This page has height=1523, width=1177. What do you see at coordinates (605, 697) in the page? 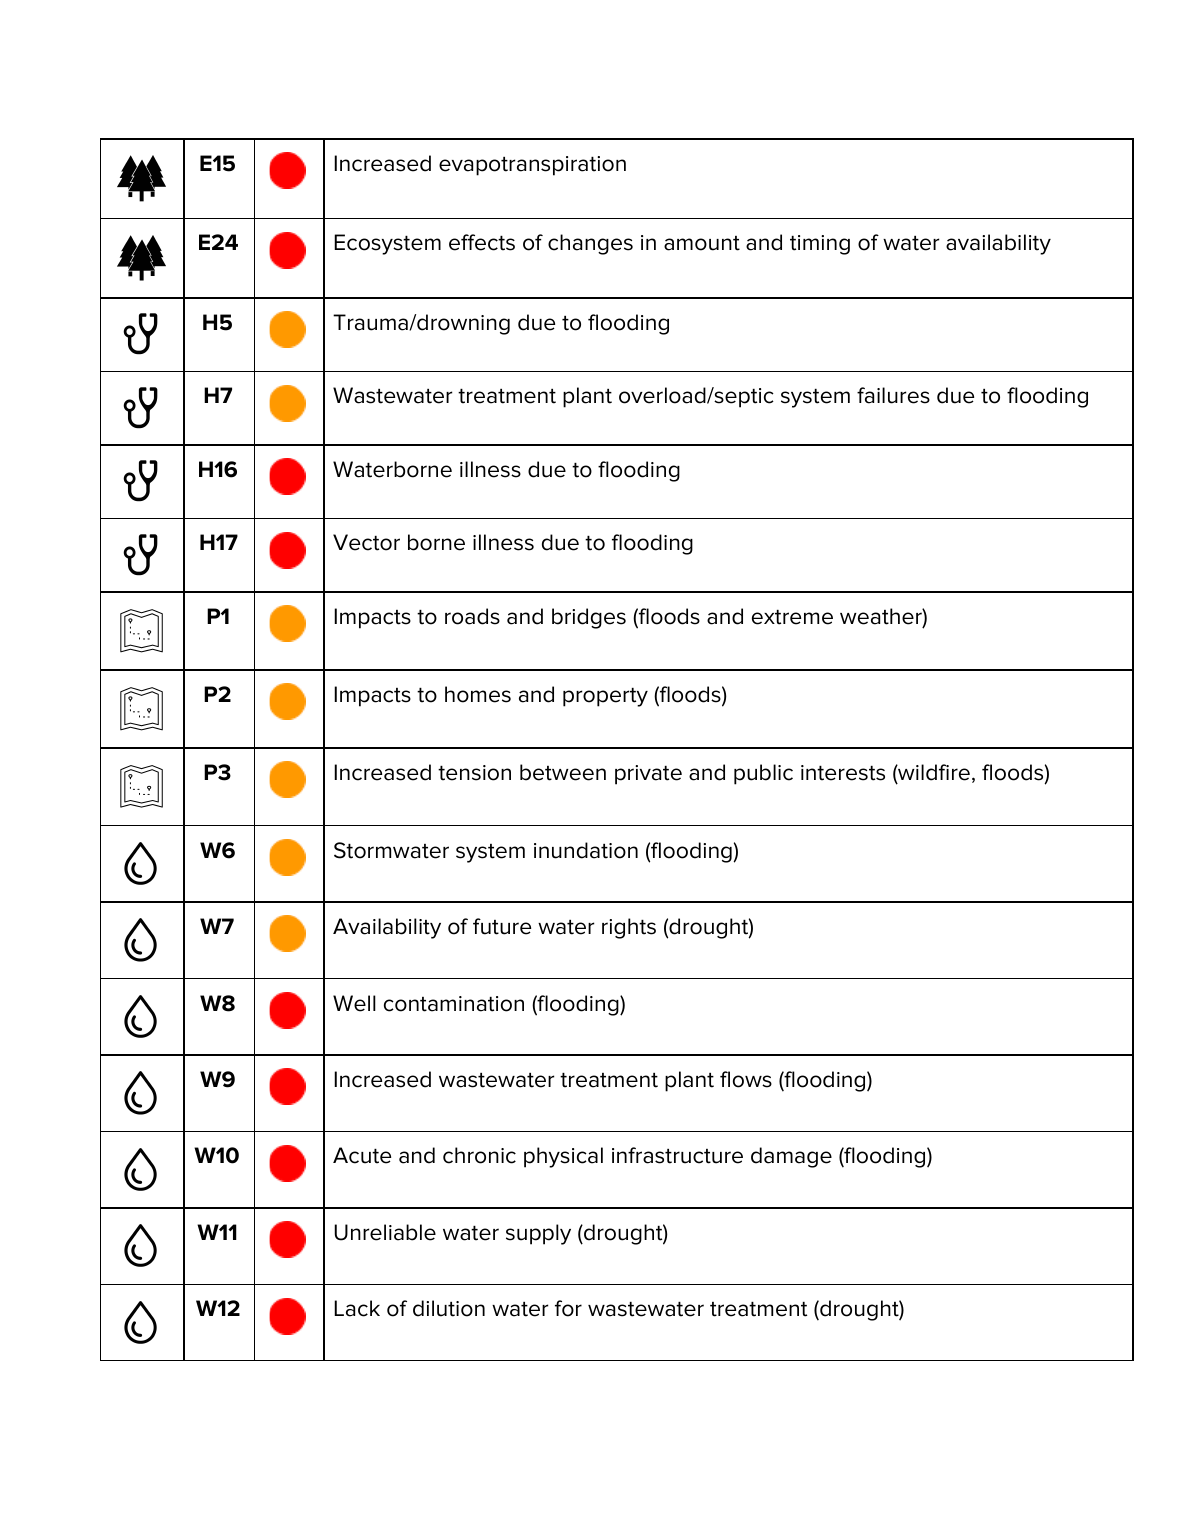
I see `property` at bounding box center [605, 697].
